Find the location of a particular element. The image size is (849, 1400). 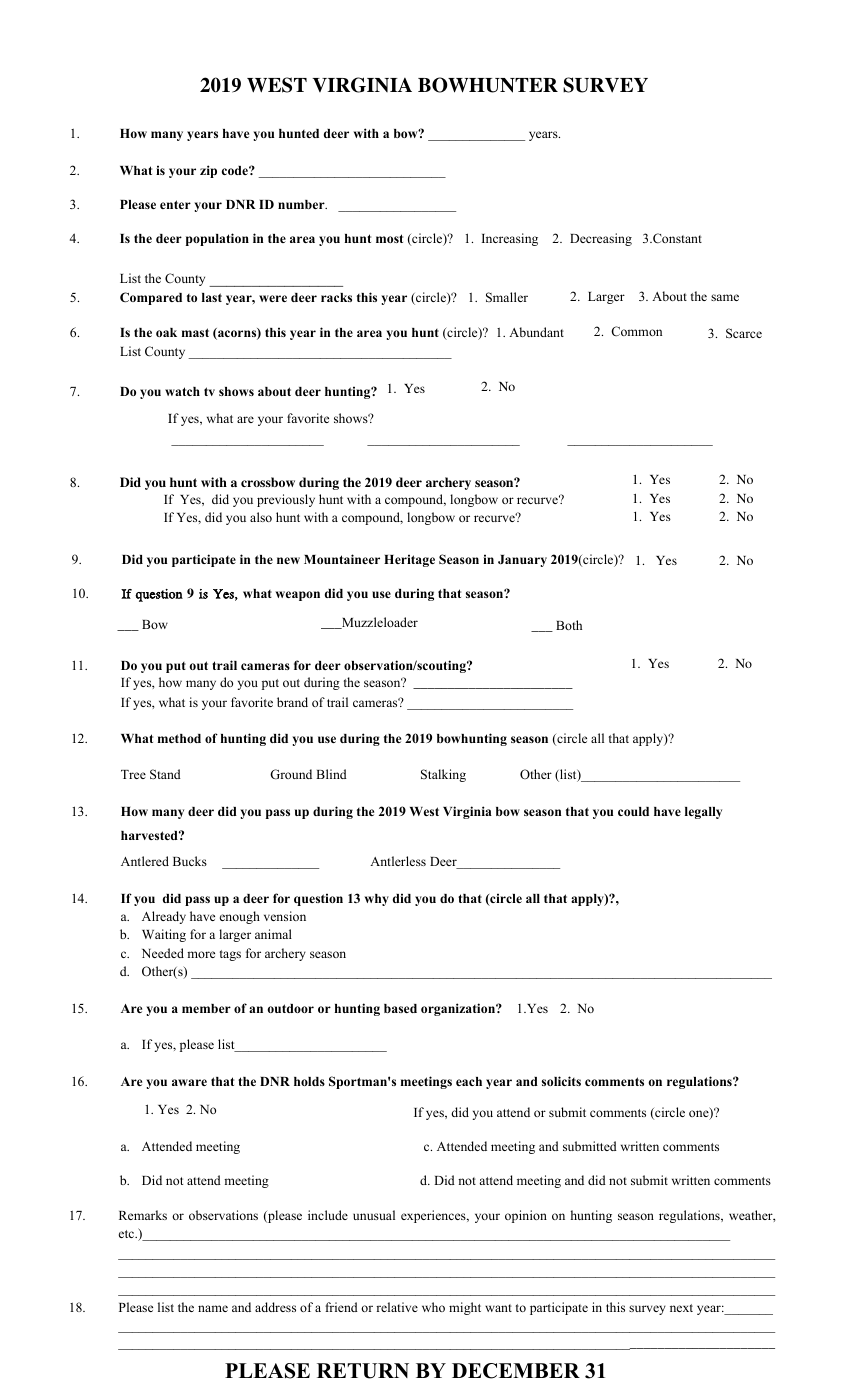

next is located at coordinates (681, 1308).
